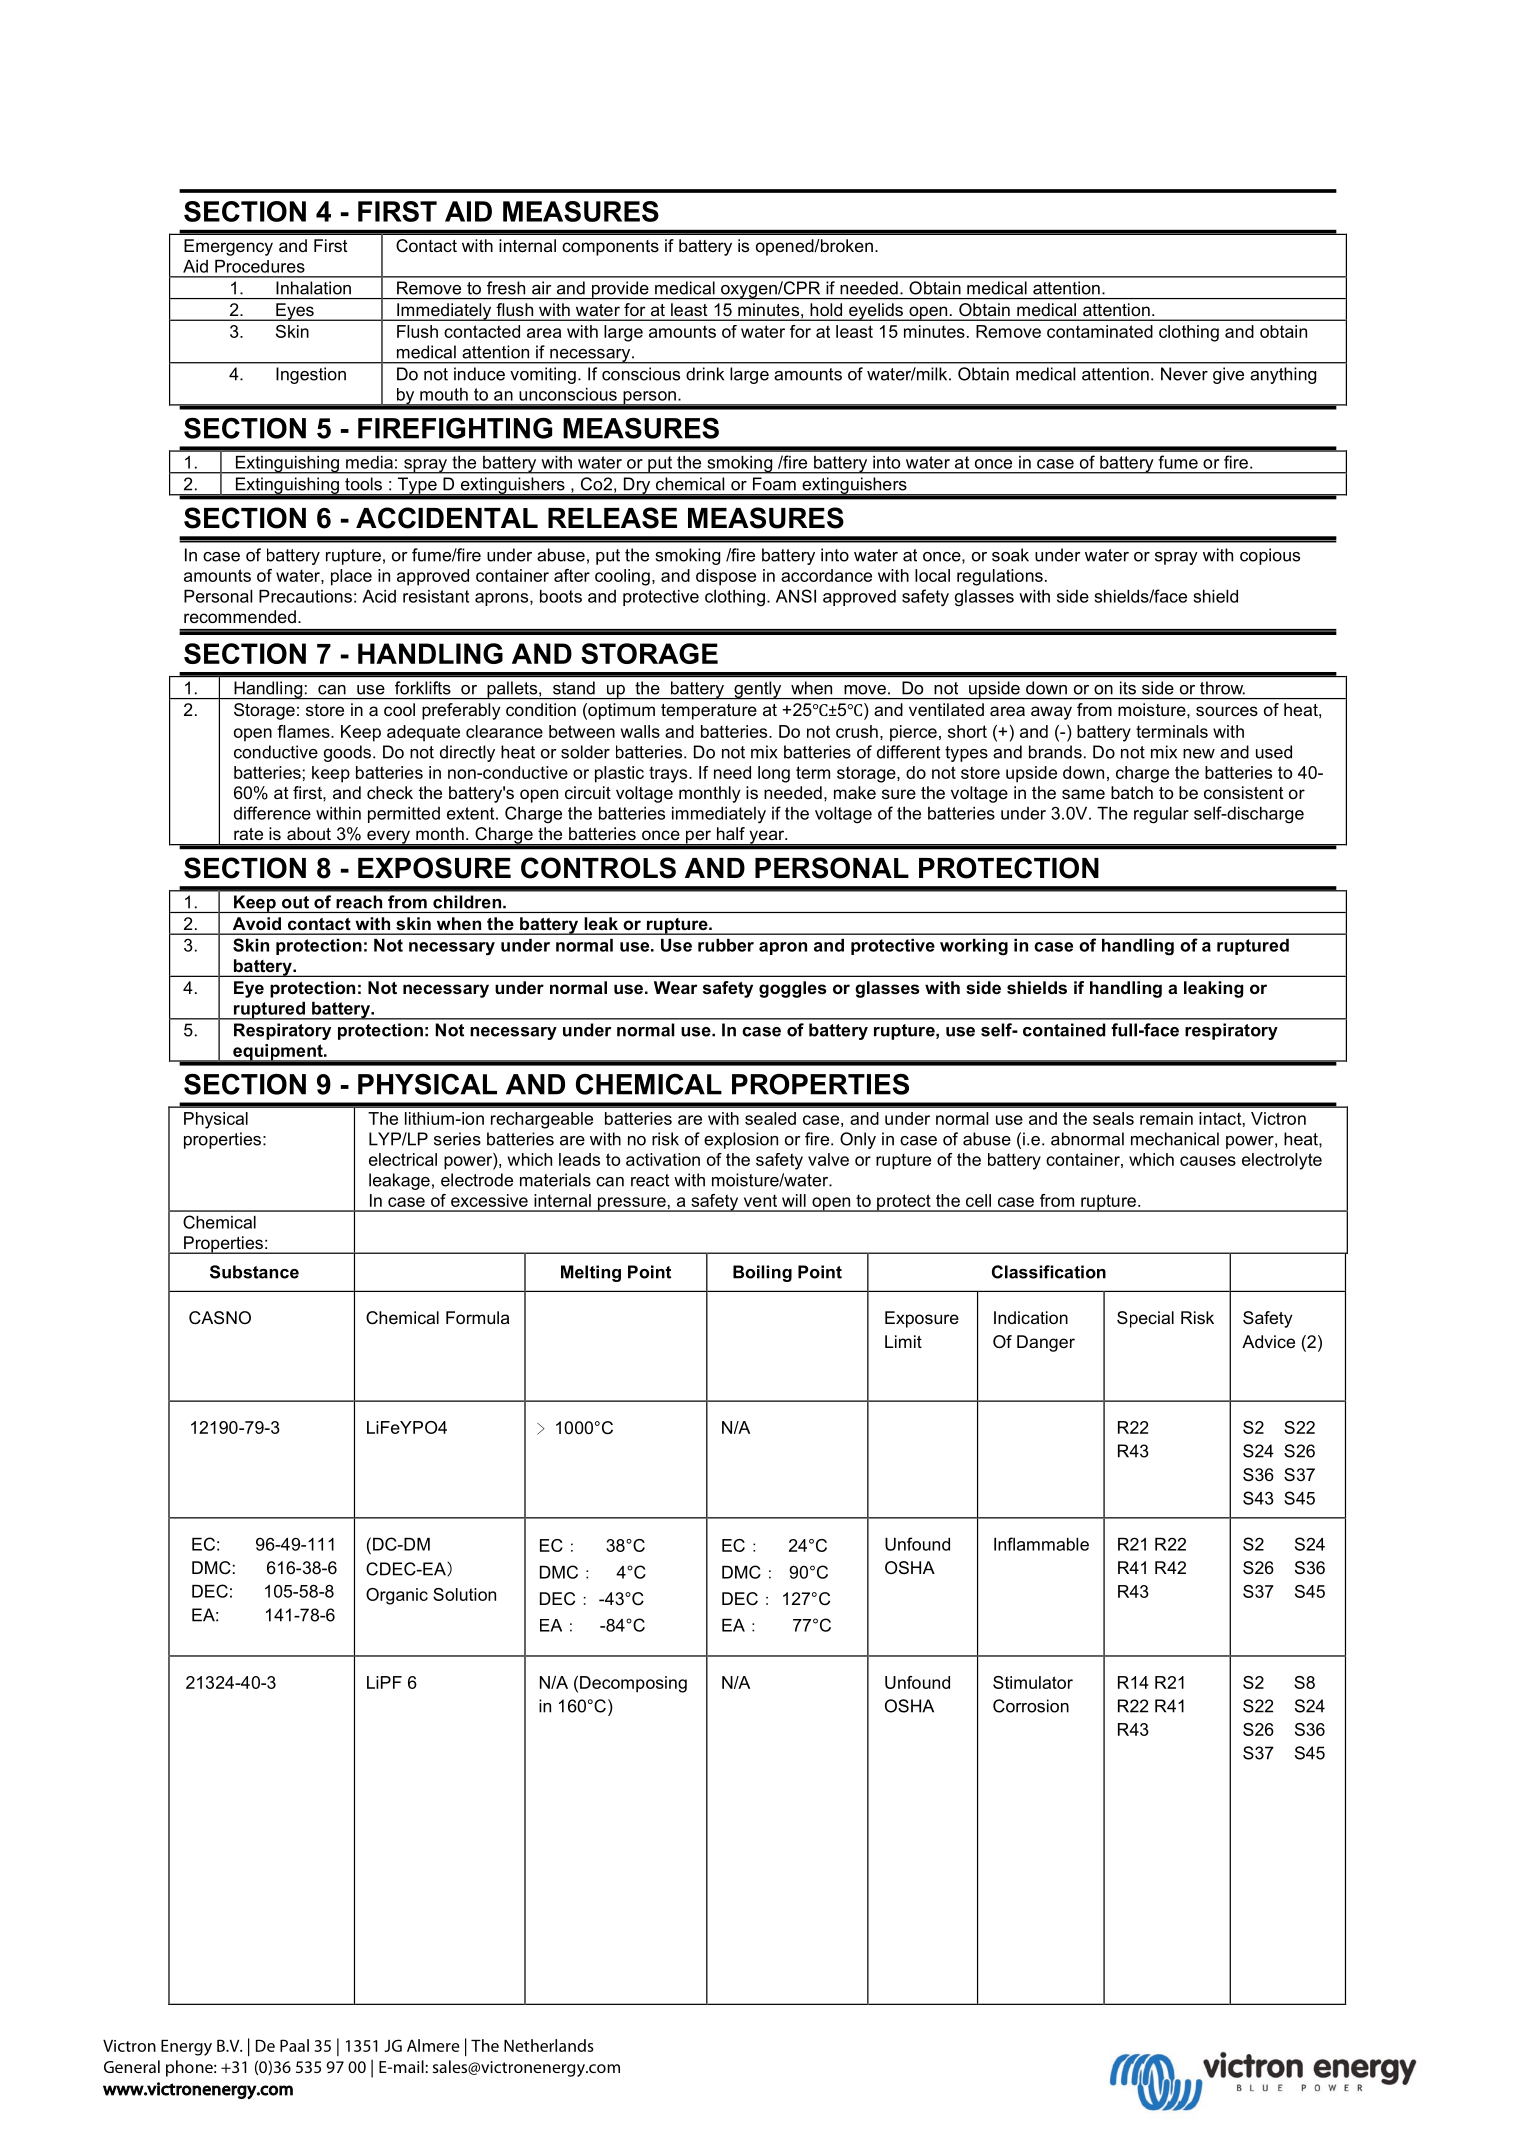 Image resolution: width=1516 pixels, height=2144 pixels. I want to click on recommended, so click(240, 616).
